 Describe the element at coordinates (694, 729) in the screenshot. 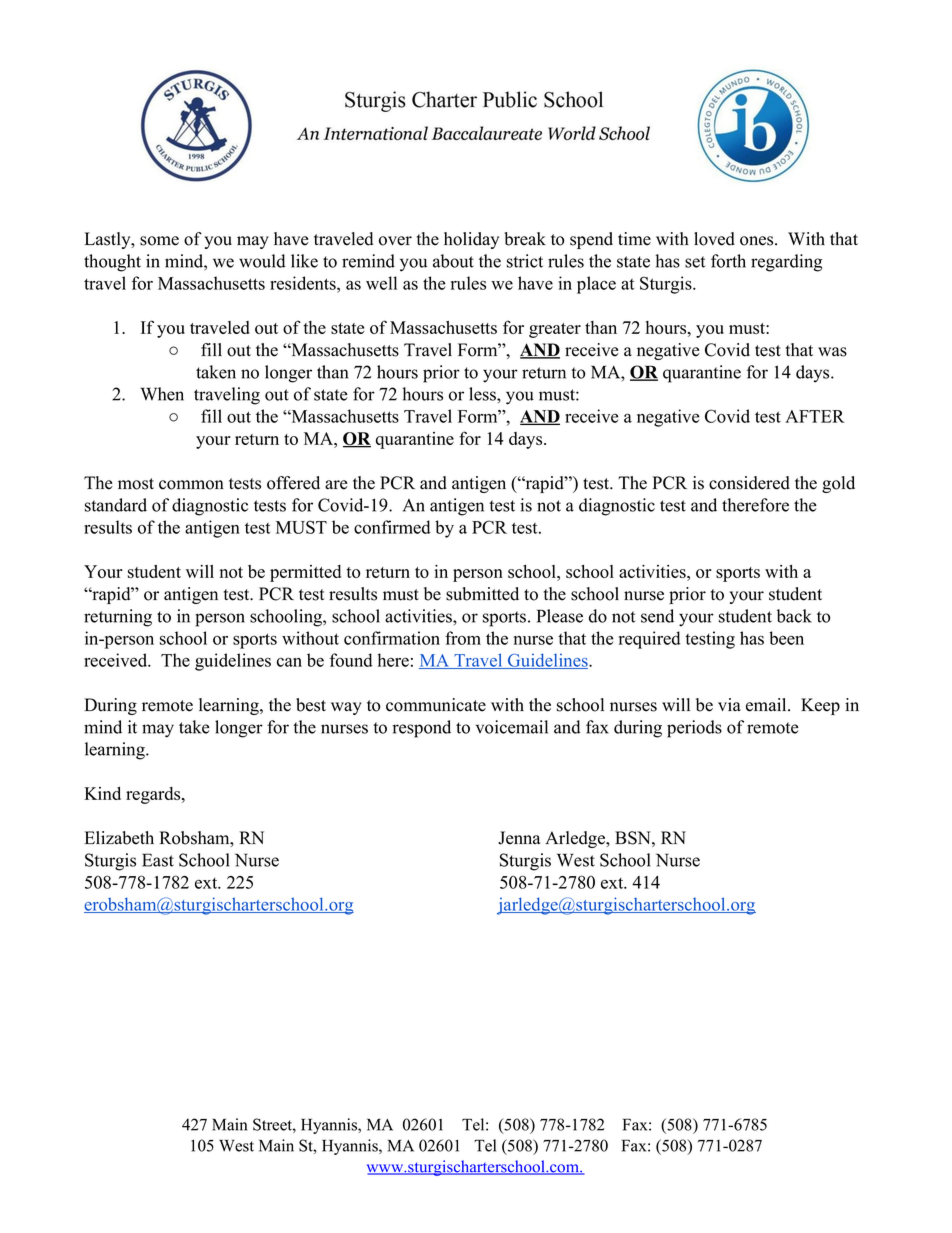

I see `periods` at that location.
